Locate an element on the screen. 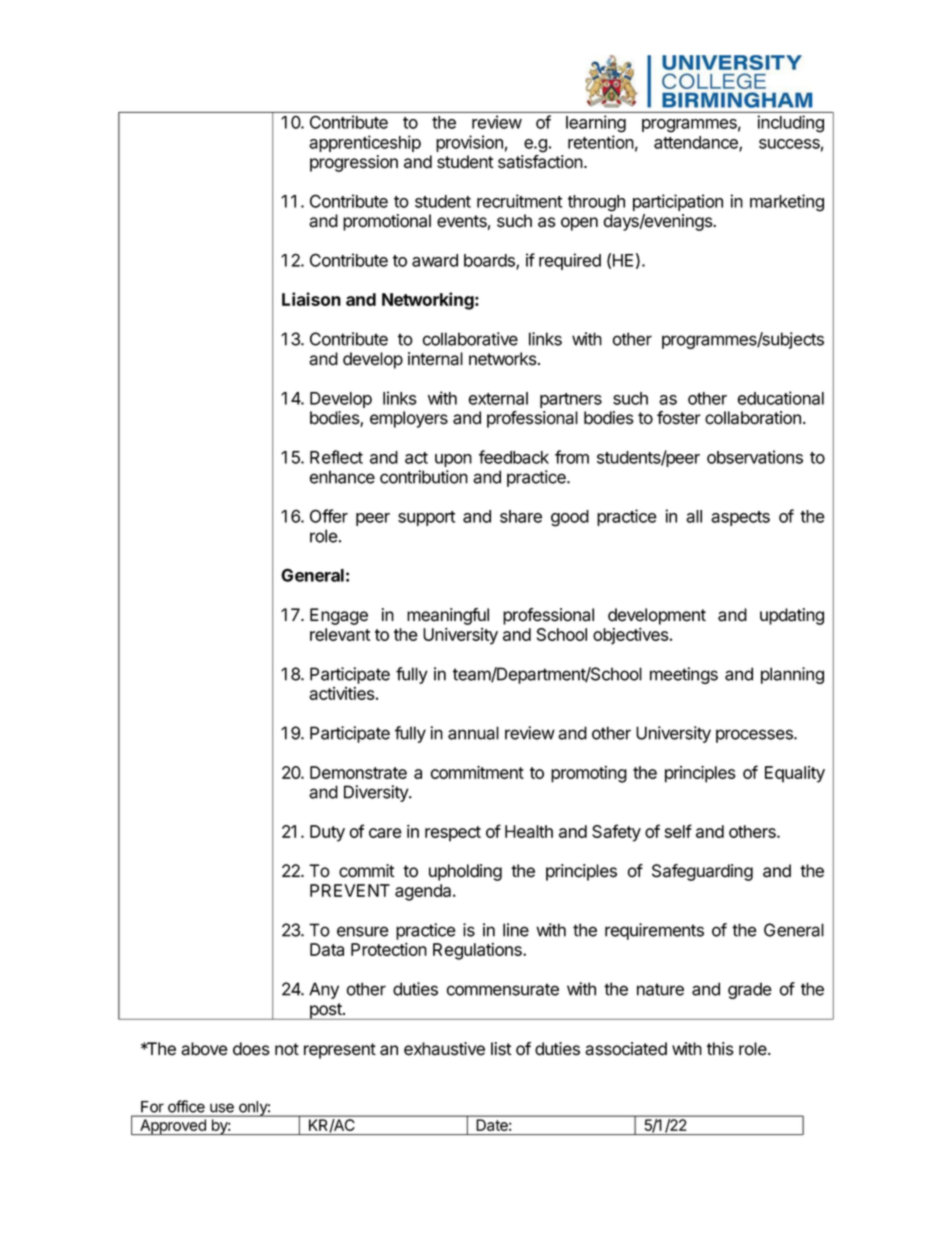  Engage is located at coordinates (339, 616).
